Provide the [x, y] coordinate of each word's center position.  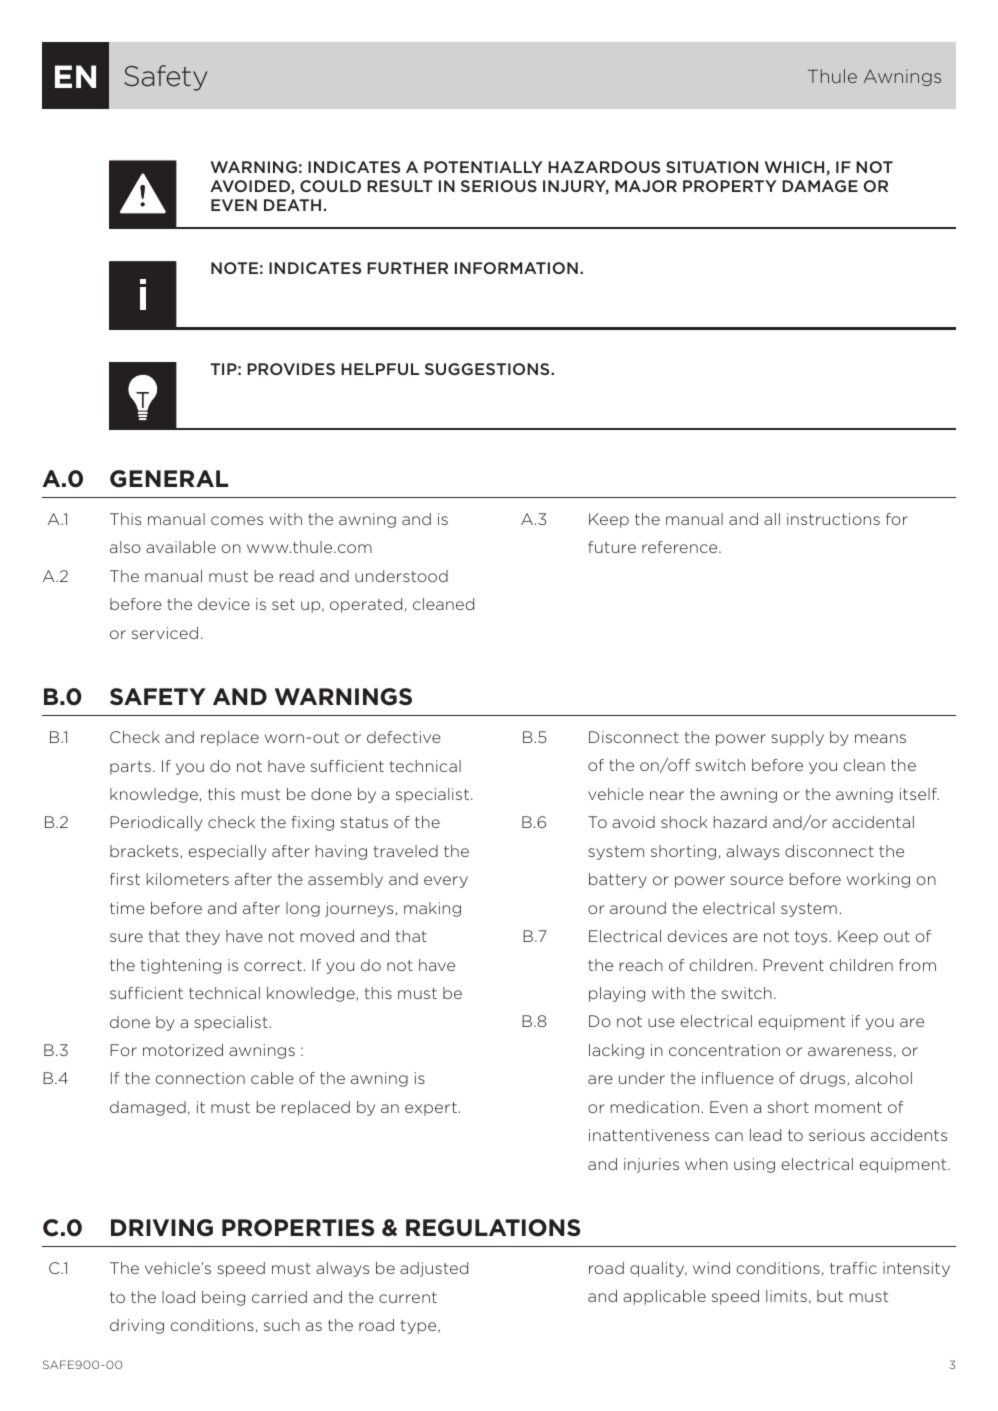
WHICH [794, 167]
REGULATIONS [493, 1228]
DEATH [292, 205]
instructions [833, 519]
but [830, 1296]
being [223, 1298]
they [202, 937]
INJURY [576, 187]
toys [811, 938]
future [612, 547]
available [181, 547]
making [432, 909]
